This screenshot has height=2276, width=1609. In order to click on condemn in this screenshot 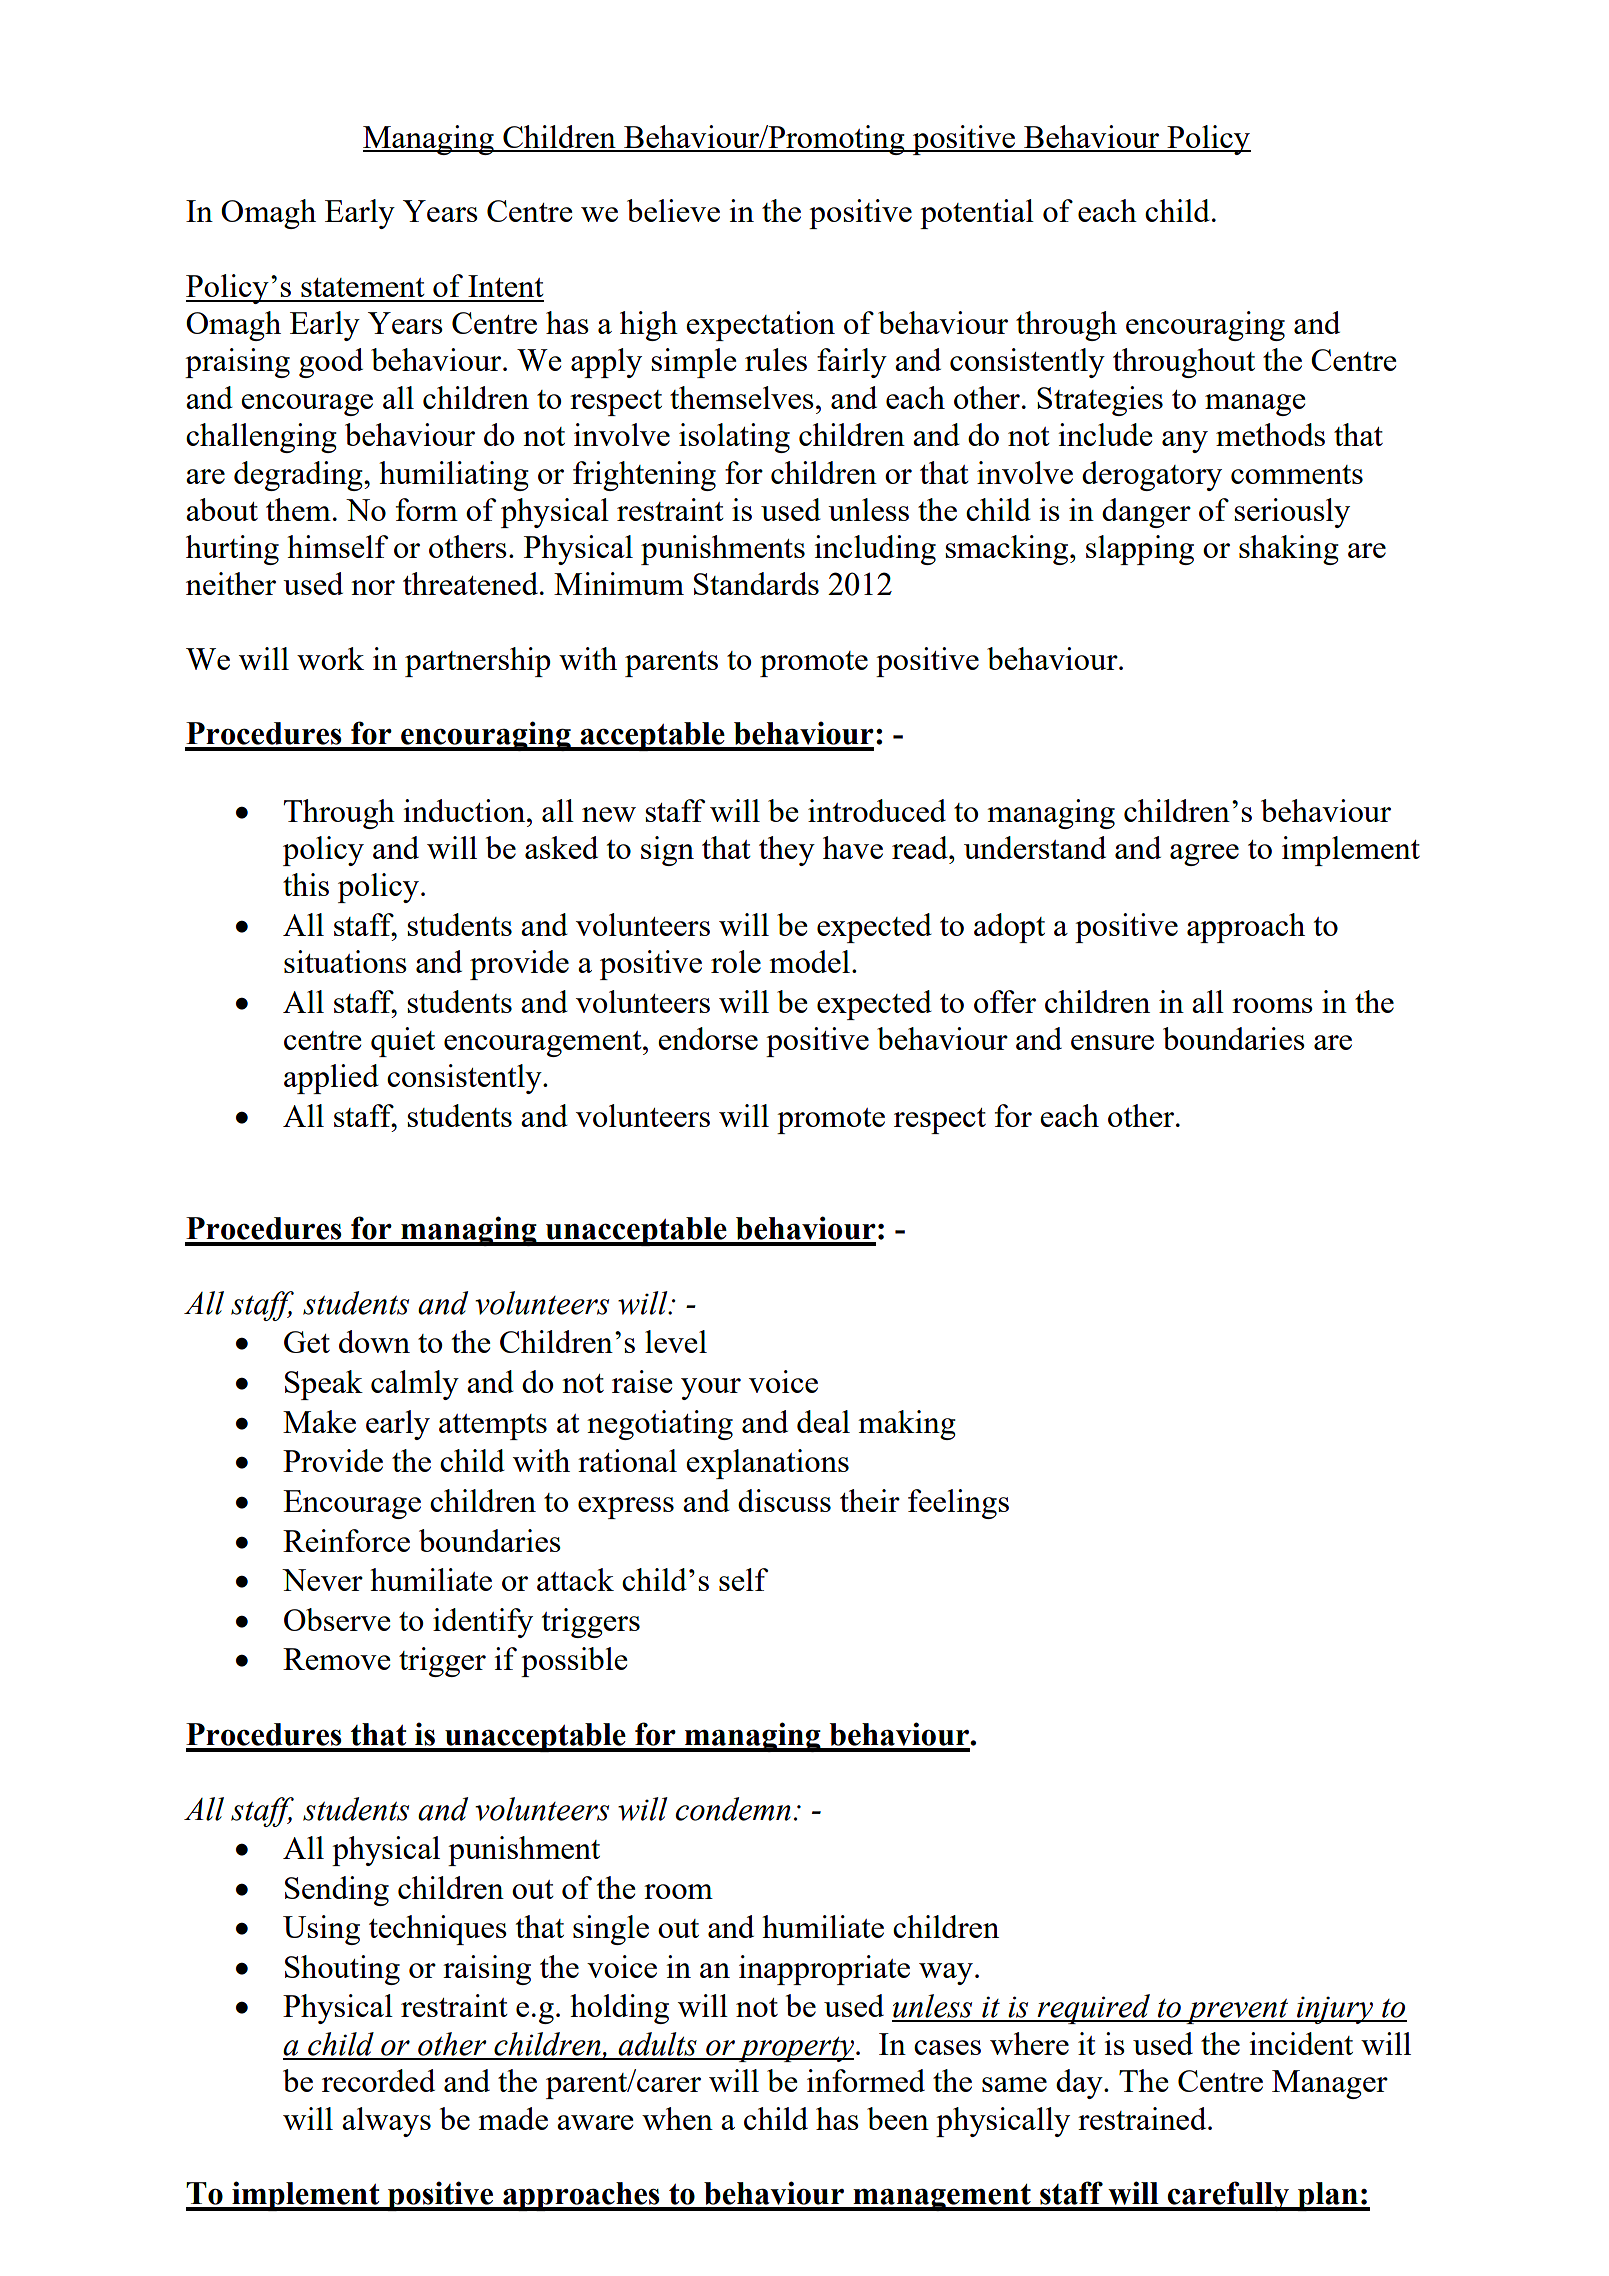, I will do `click(733, 1809)`.
